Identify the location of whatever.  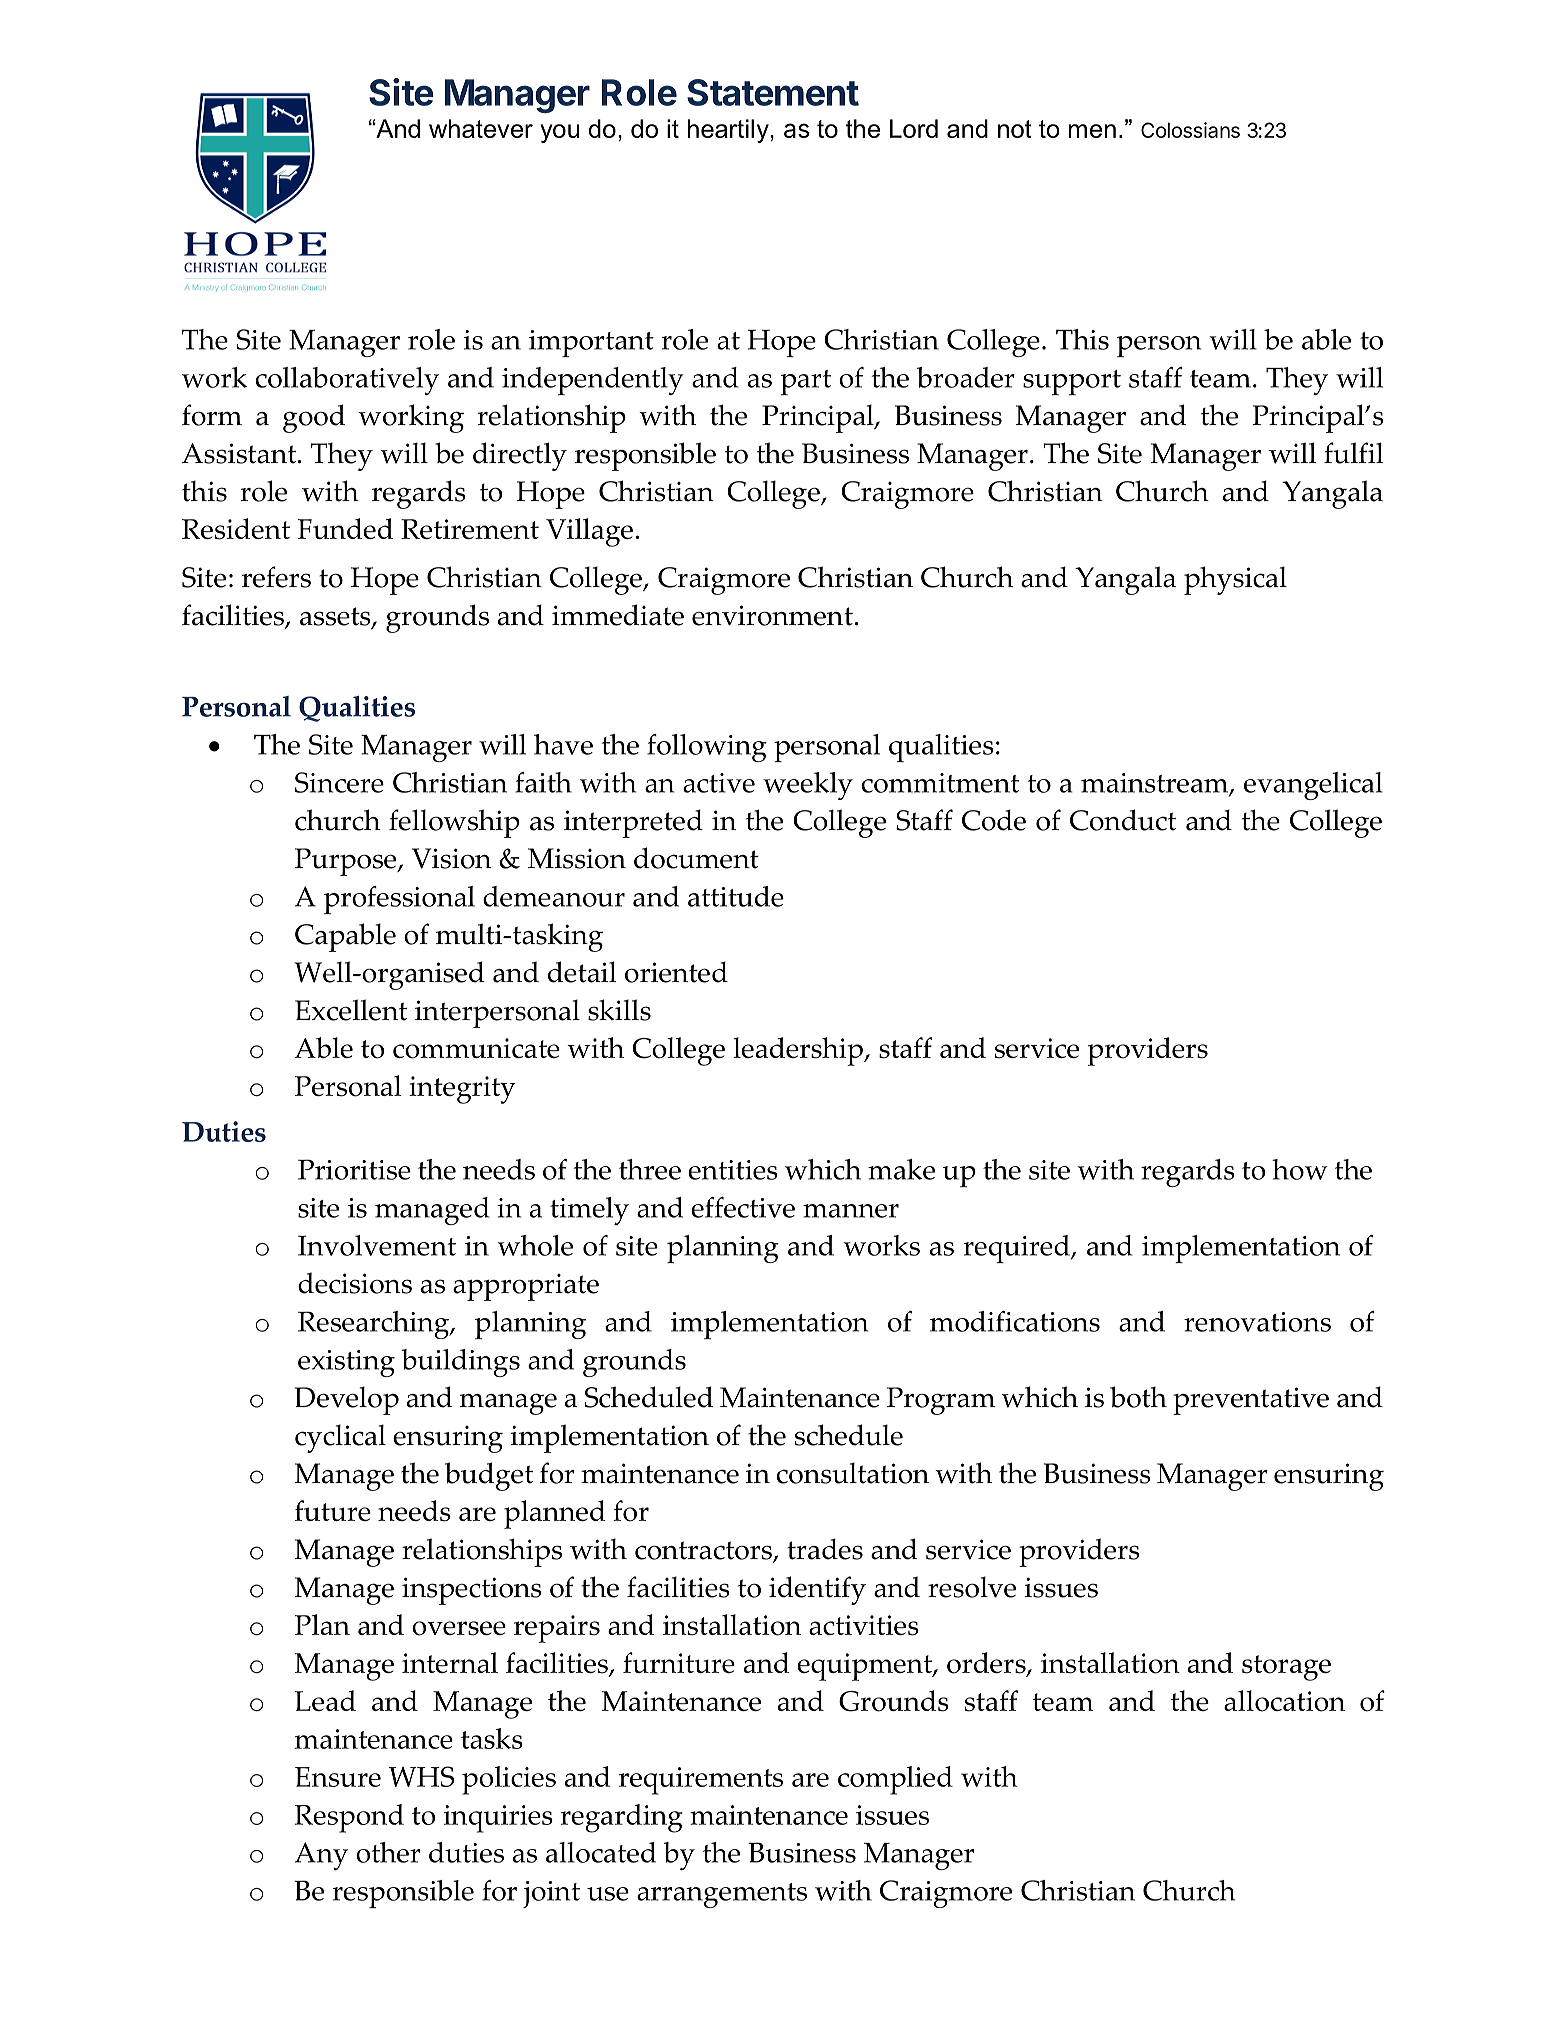
(481, 128).
